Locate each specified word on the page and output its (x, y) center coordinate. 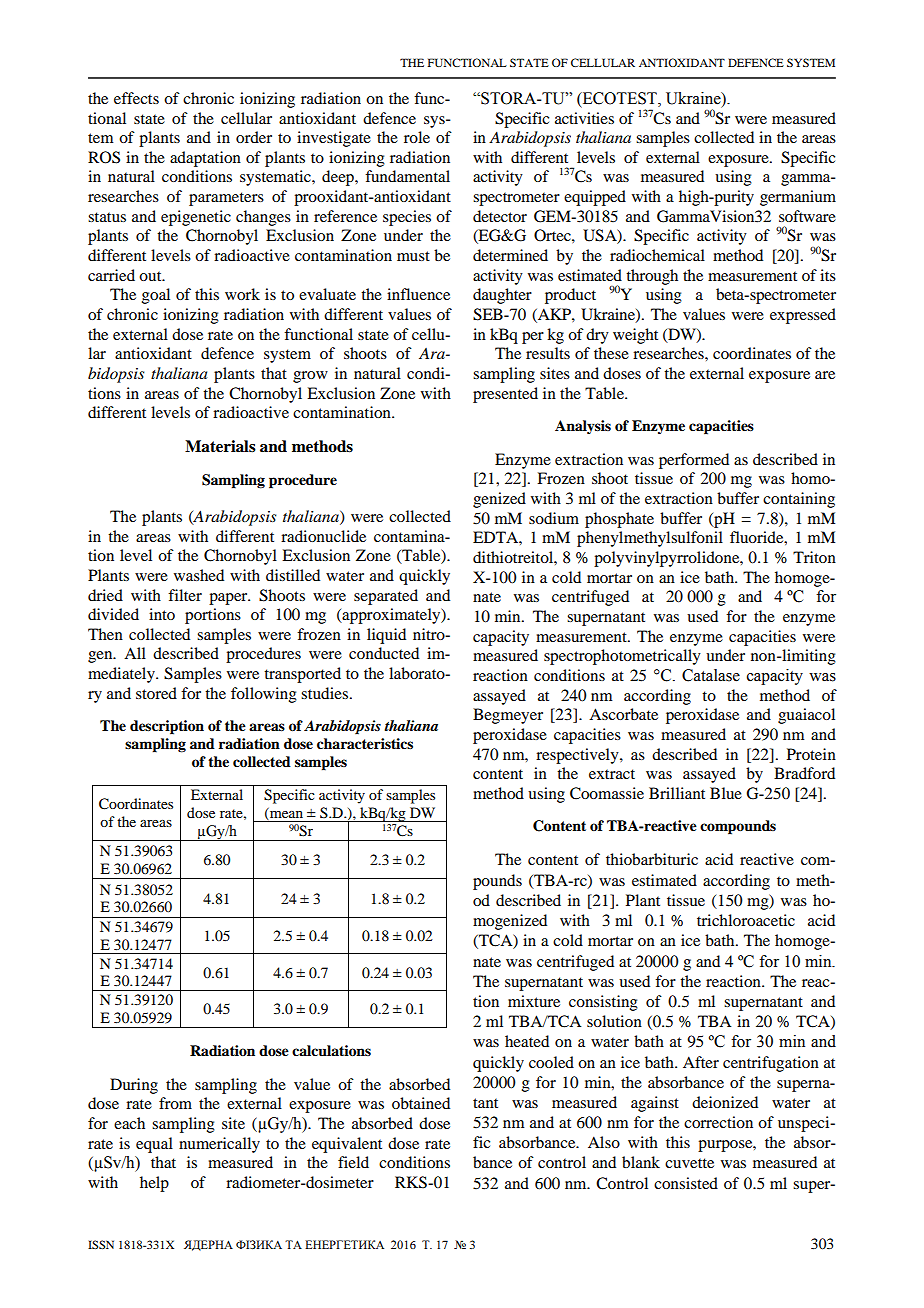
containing (799, 500)
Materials (220, 446)
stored (156, 693)
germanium (798, 198)
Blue (726, 793)
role (417, 137)
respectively (578, 756)
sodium (554, 518)
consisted (686, 1183)
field (353, 1162)
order (254, 137)
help (154, 1184)
